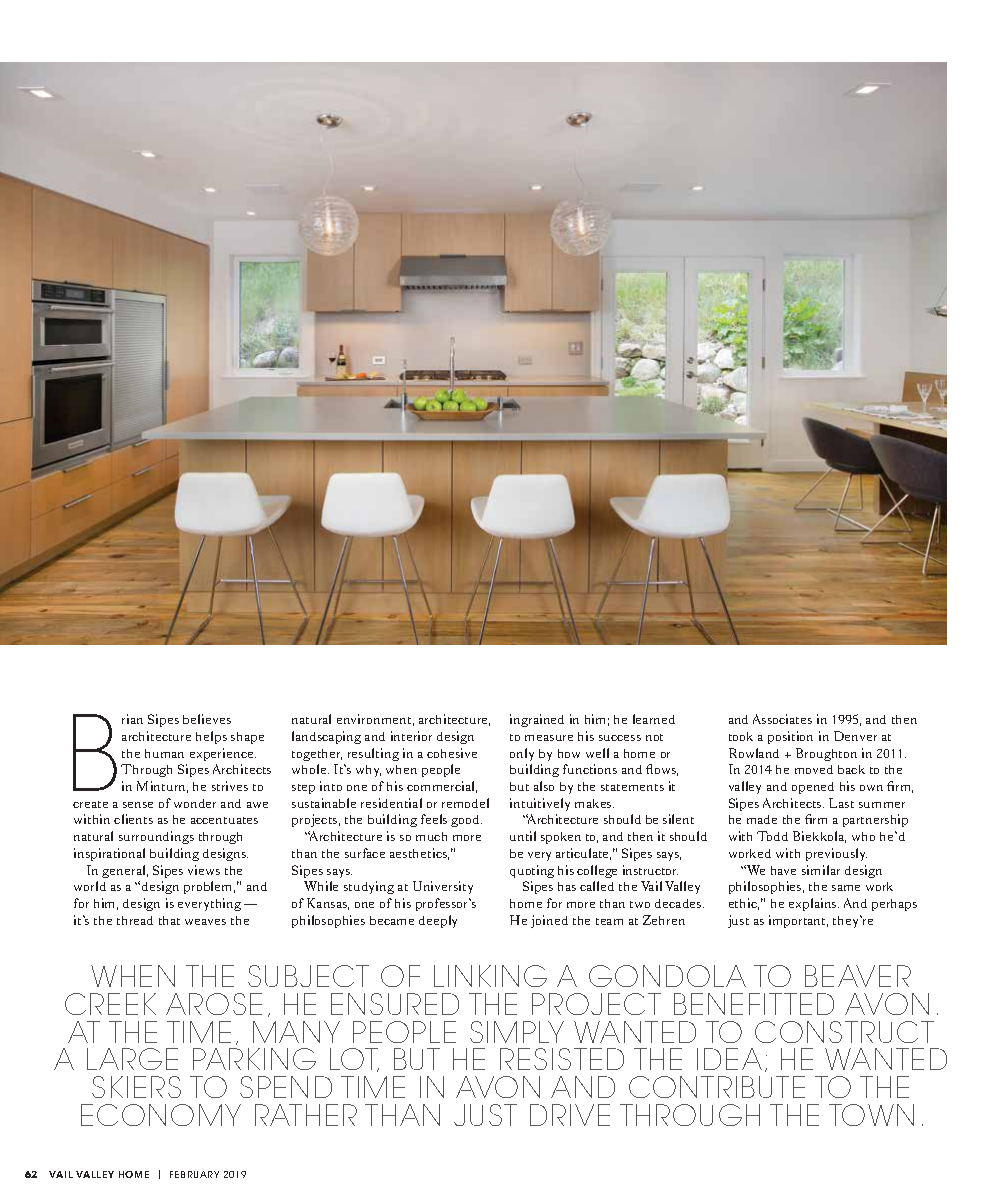 The height and width of the image is (1204, 1003). I want to click on FEBRUARY, so click(194, 1174).
